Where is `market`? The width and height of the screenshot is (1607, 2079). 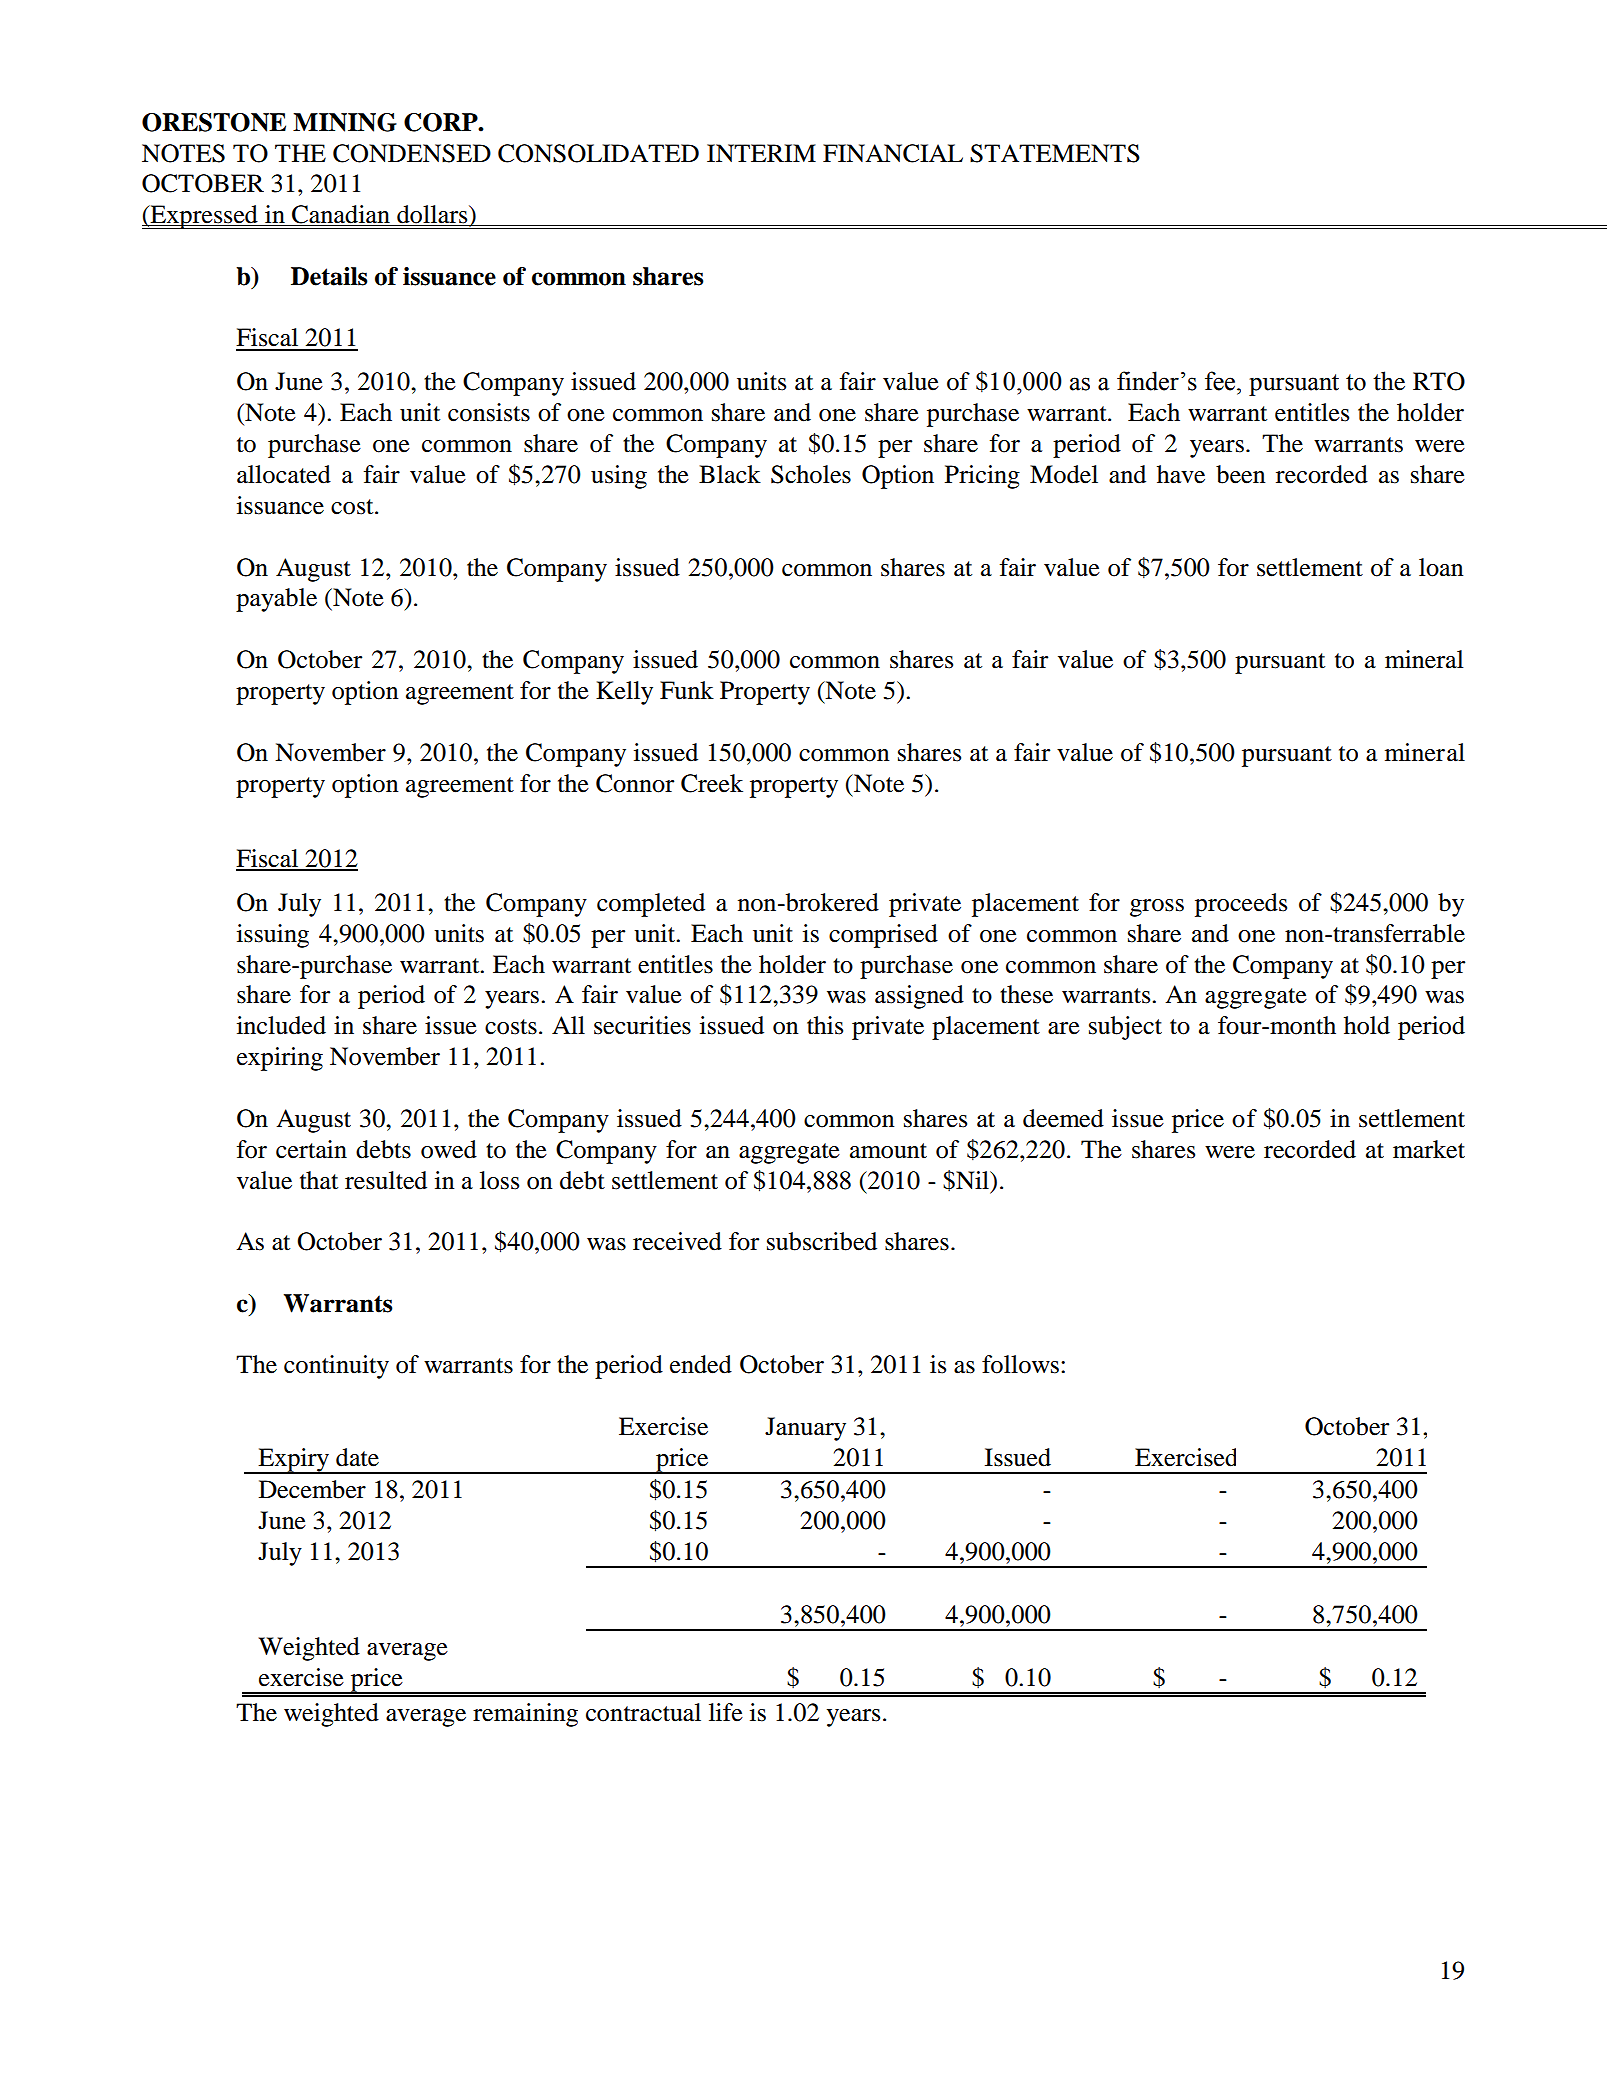
market is located at coordinates (1429, 1149).
